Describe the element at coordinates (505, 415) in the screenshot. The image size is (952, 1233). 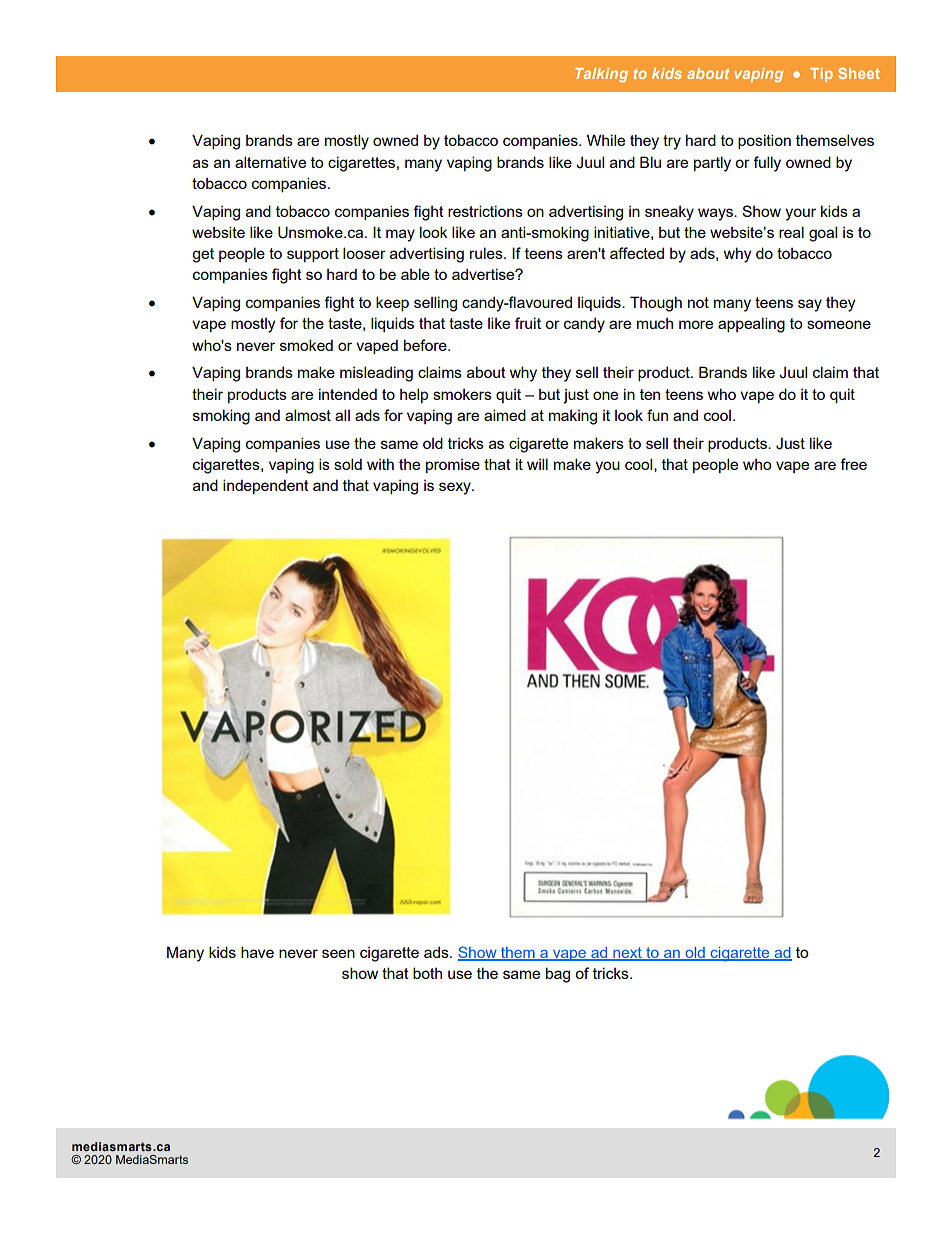
I see `aimed` at that location.
